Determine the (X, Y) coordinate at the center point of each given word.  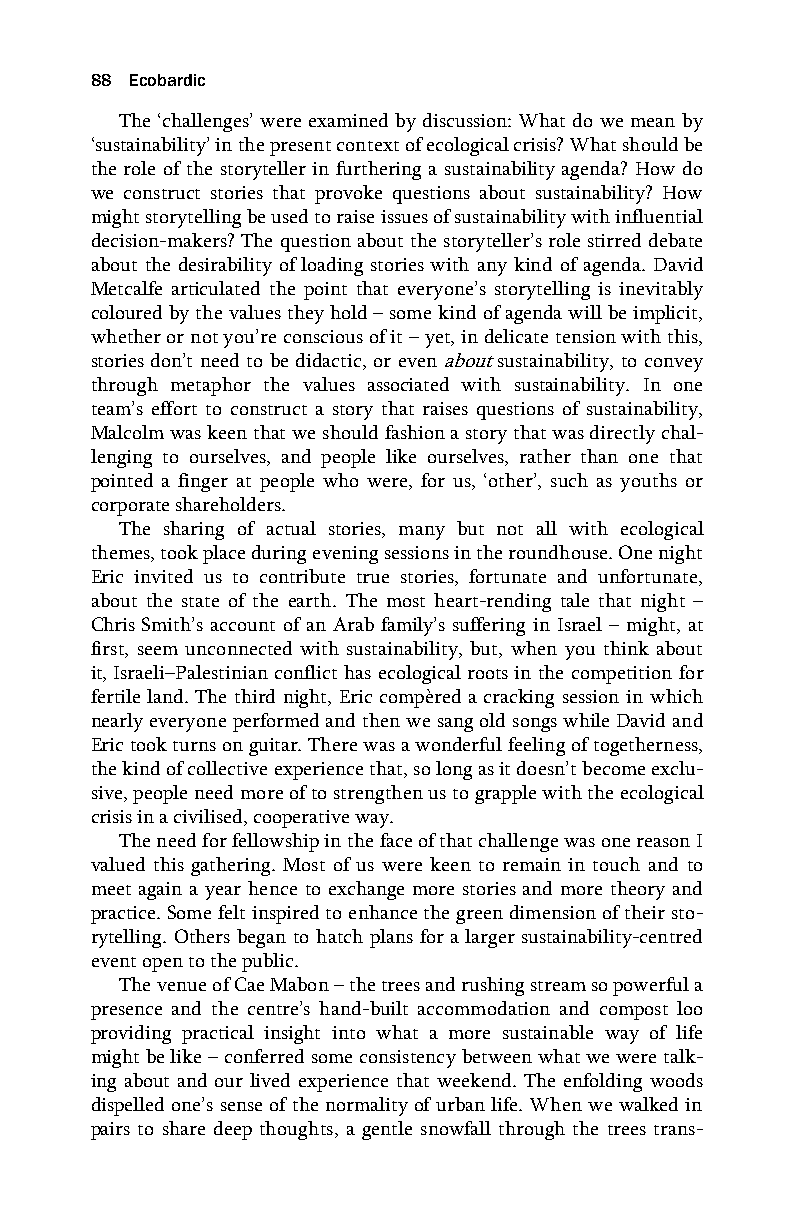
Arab (353, 624)
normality (367, 1106)
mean (653, 122)
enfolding (603, 1082)
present (300, 148)
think (626, 648)
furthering (378, 170)
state (200, 602)
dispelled (128, 1106)
